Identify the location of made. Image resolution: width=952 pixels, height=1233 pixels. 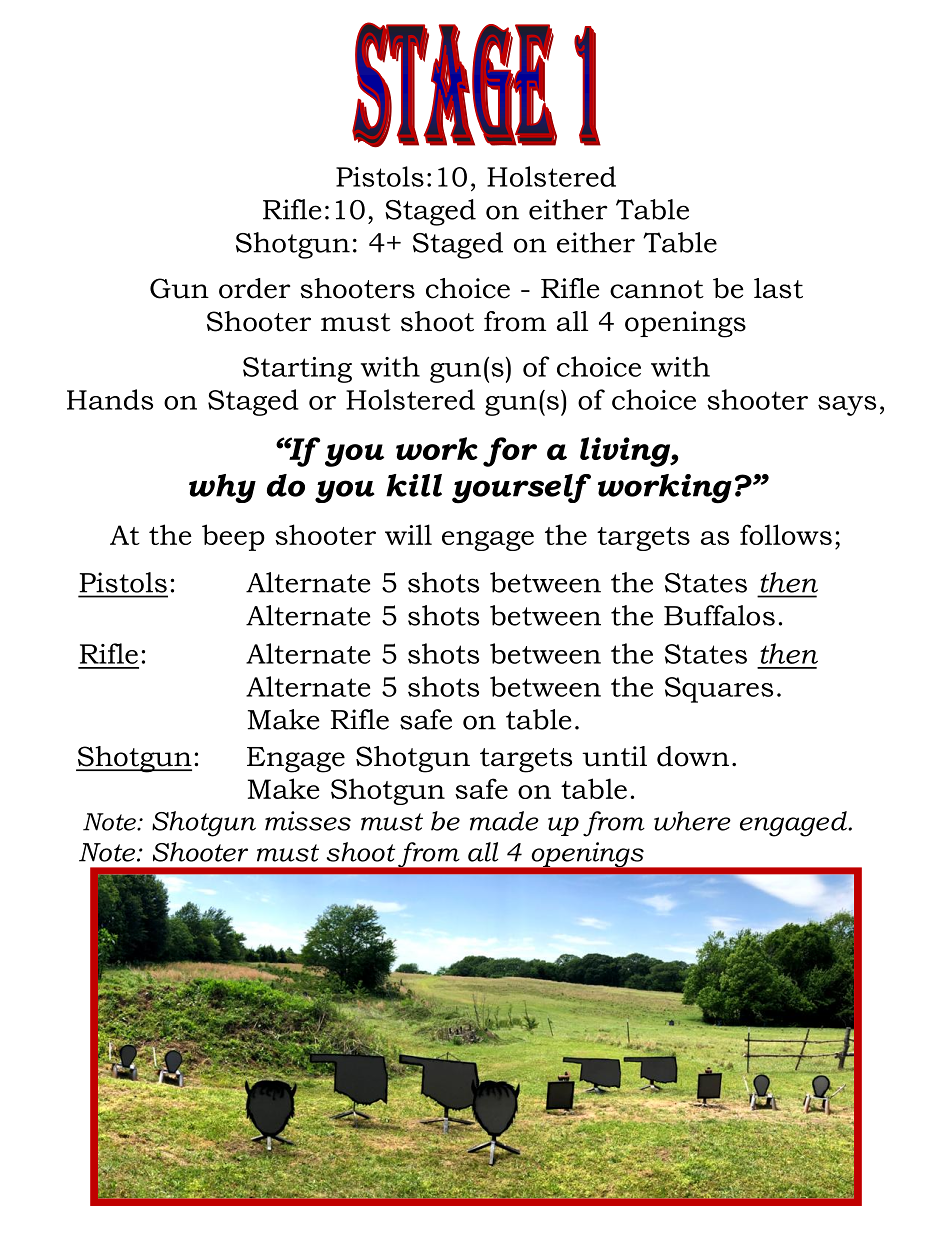
(504, 821).
